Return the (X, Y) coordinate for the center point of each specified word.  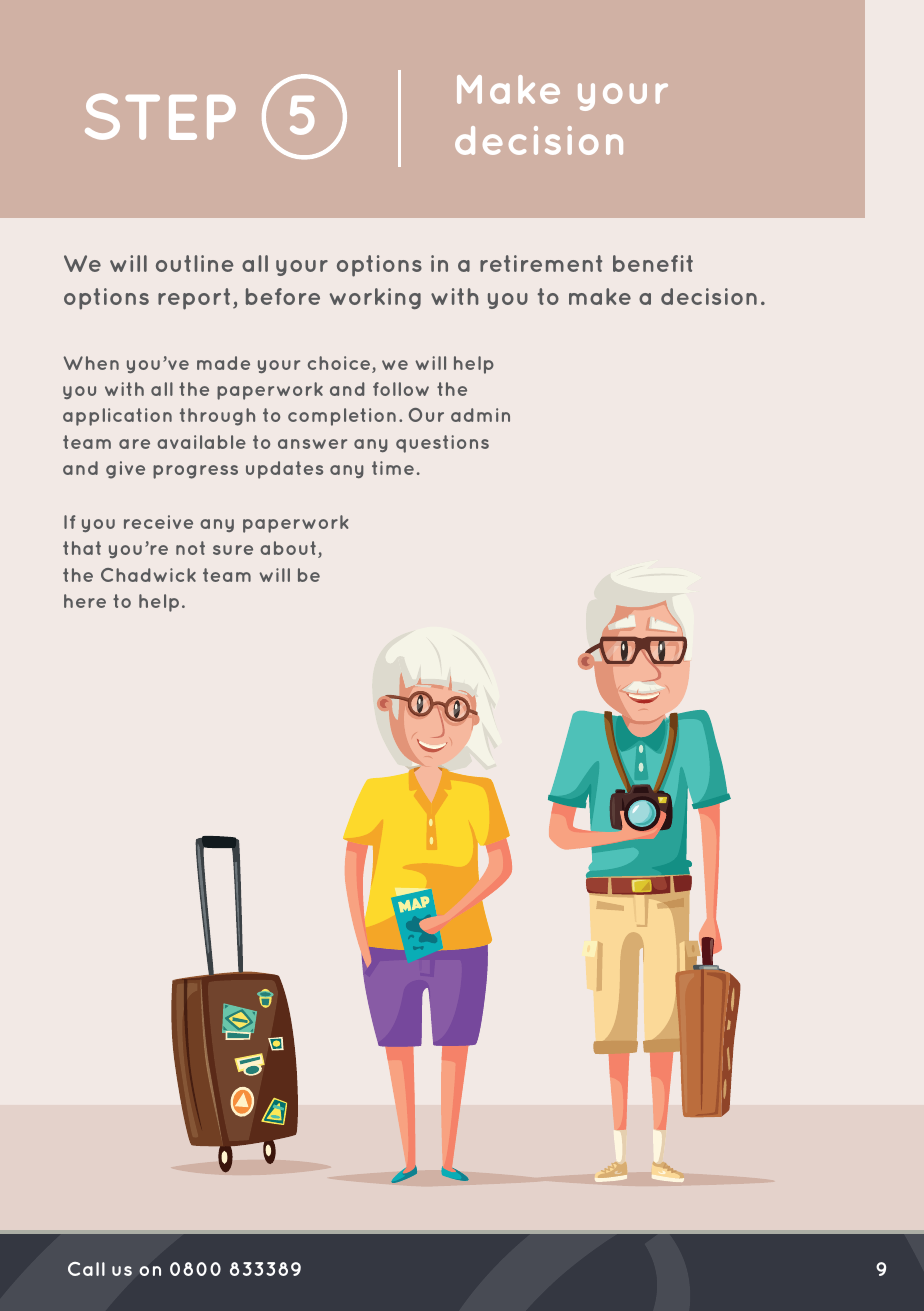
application (117, 417)
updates (284, 470)
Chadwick (148, 575)
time (393, 468)
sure (233, 550)
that (82, 548)
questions (442, 444)
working (375, 298)
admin (480, 415)
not (190, 548)
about (288, 548)
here (85, 601)
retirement (541, 263)
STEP (160, 116)
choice (340, 364)
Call (86, 1269)
